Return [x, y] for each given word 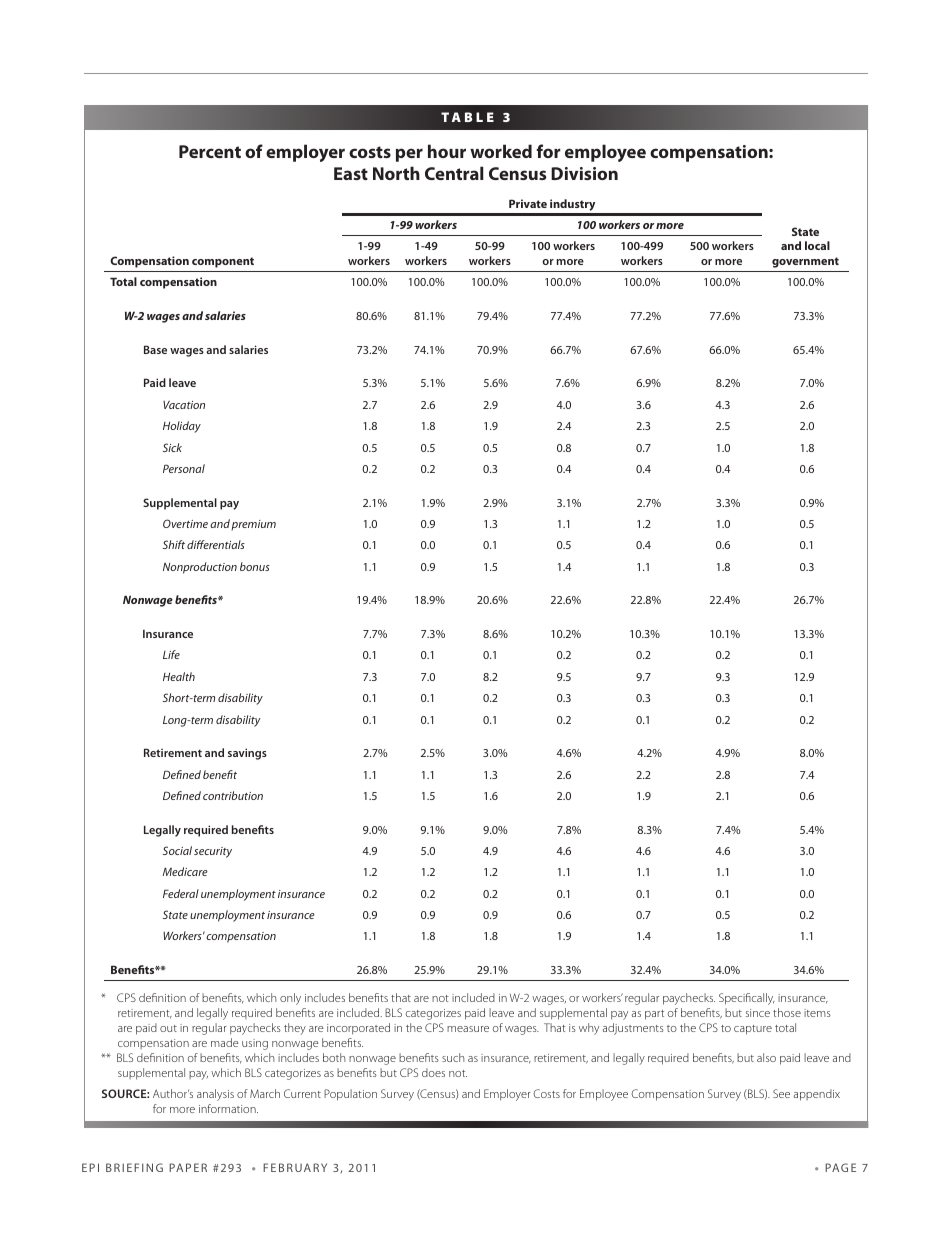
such [453, 1057]
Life [171, 654]
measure [468, 1029]
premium [253, 525]
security [213, 852]
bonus [255, 566]
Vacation [184, 404]
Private [528, 203]
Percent [210, 151]
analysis [215, 1095]
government [805, 262]
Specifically [747, 999]
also [766, 1057]
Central [454, 173]
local [817, 245]
